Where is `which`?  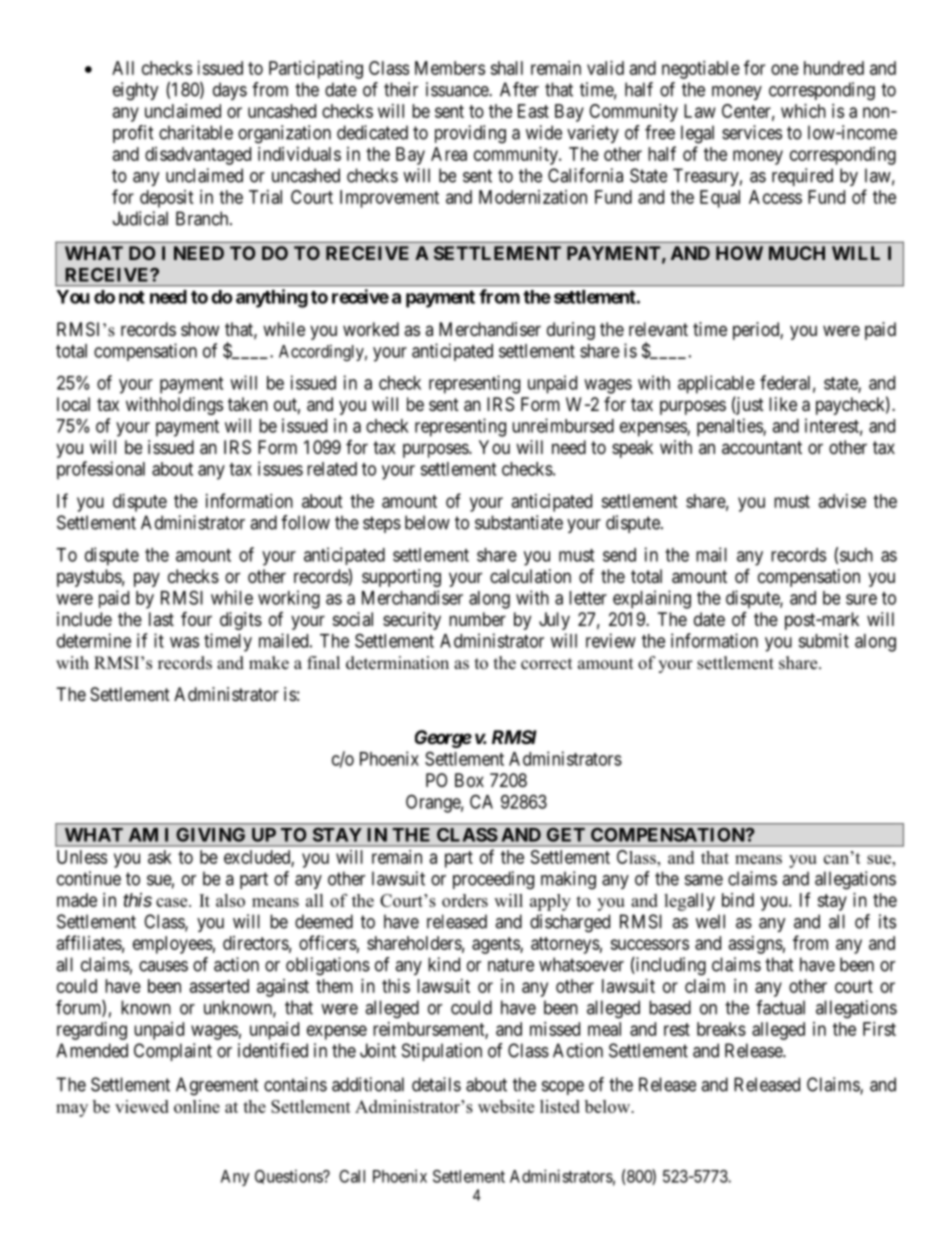
which is located at coordinates (803, 111).
